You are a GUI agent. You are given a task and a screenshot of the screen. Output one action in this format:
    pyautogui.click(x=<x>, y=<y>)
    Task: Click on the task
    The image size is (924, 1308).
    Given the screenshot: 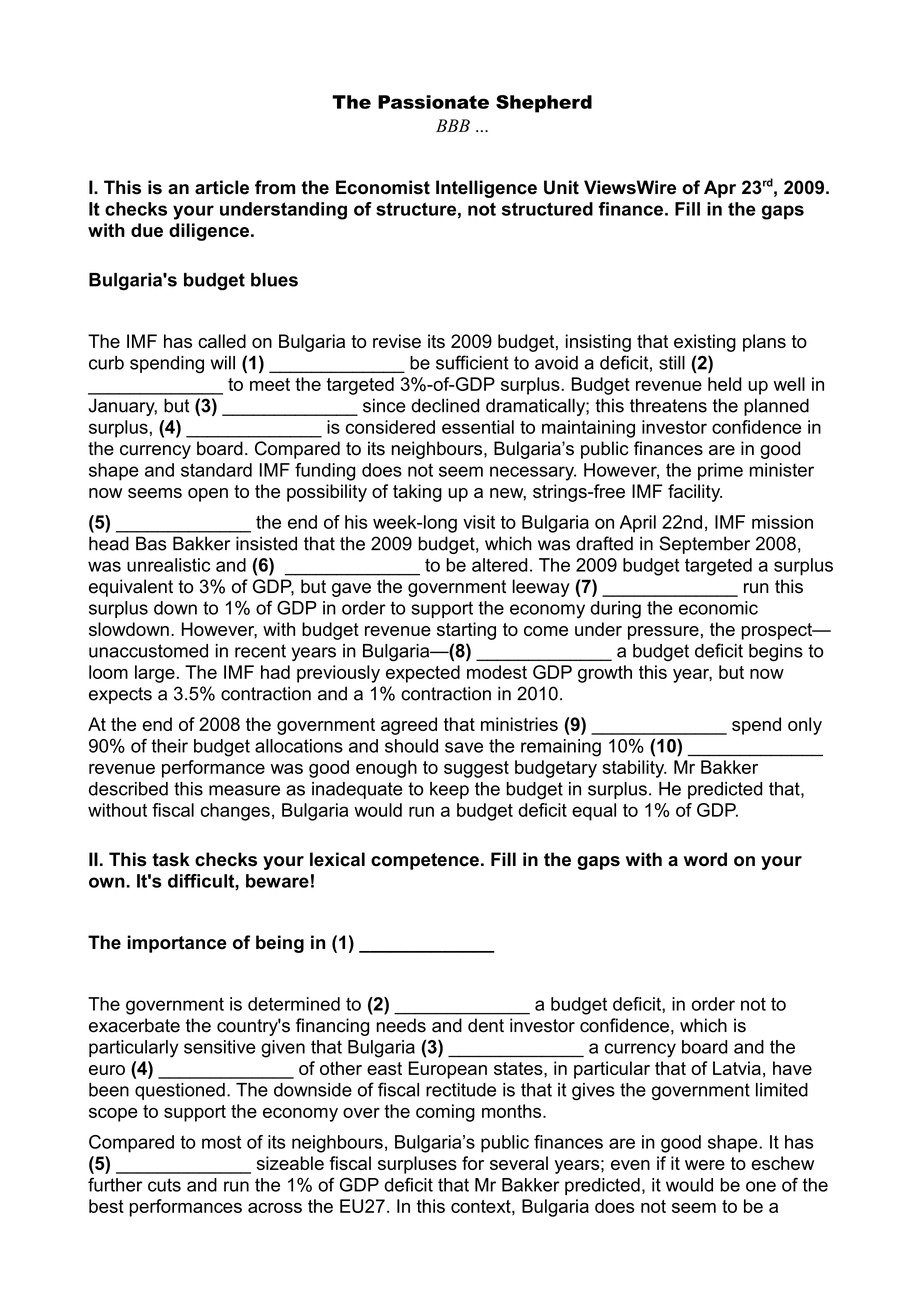 What is the action you would take?
    pyautogui.click(x=171, y=859)
